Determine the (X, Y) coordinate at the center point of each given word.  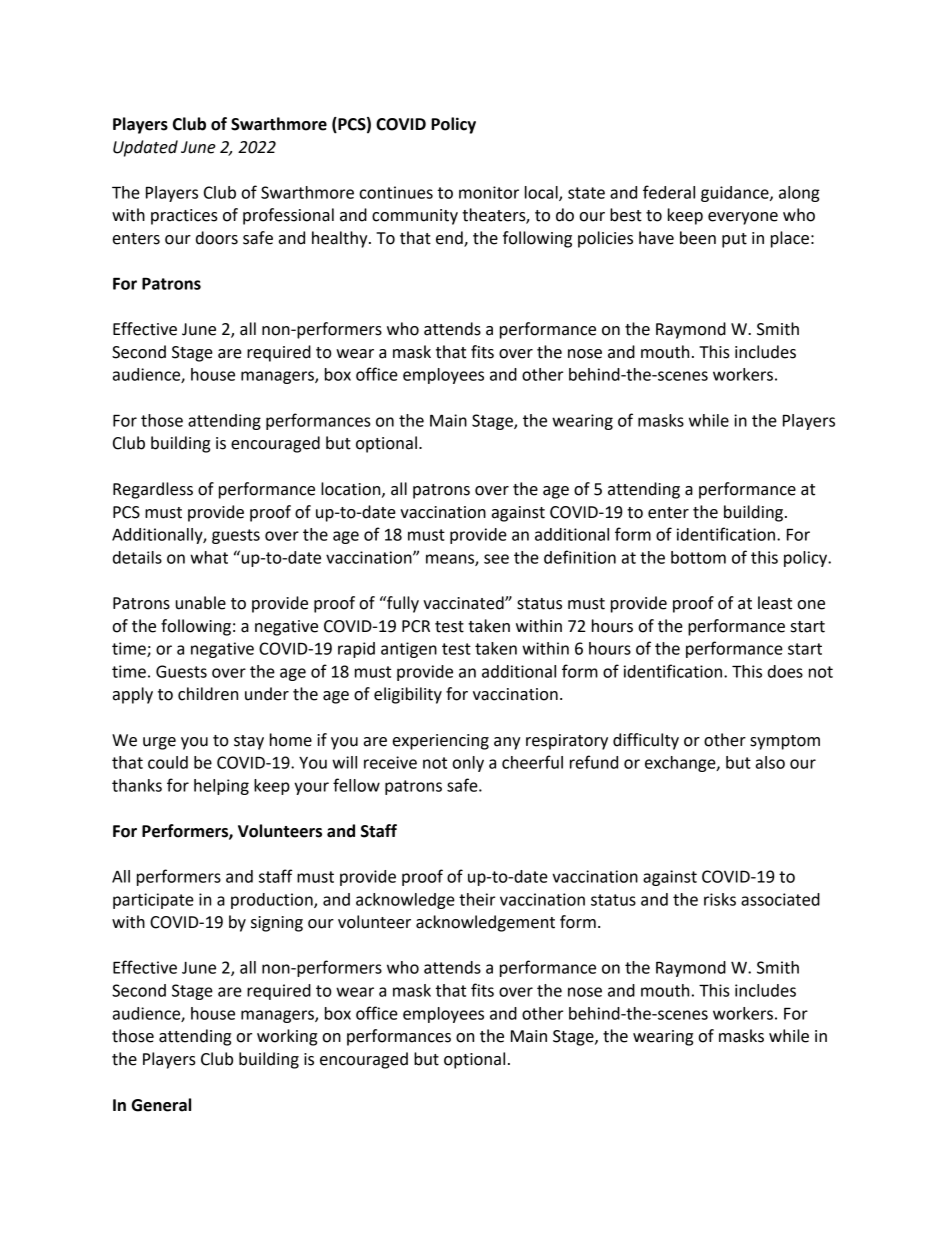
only (468, 764)
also (770, 762)
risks (720, 899)
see (496, 559)
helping (221, 787)
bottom (698, 557)
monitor (489, 192)
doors (217, 238)
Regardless (153, 490)
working (287, 1037)
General (161, 1105)
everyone (743, 218)
